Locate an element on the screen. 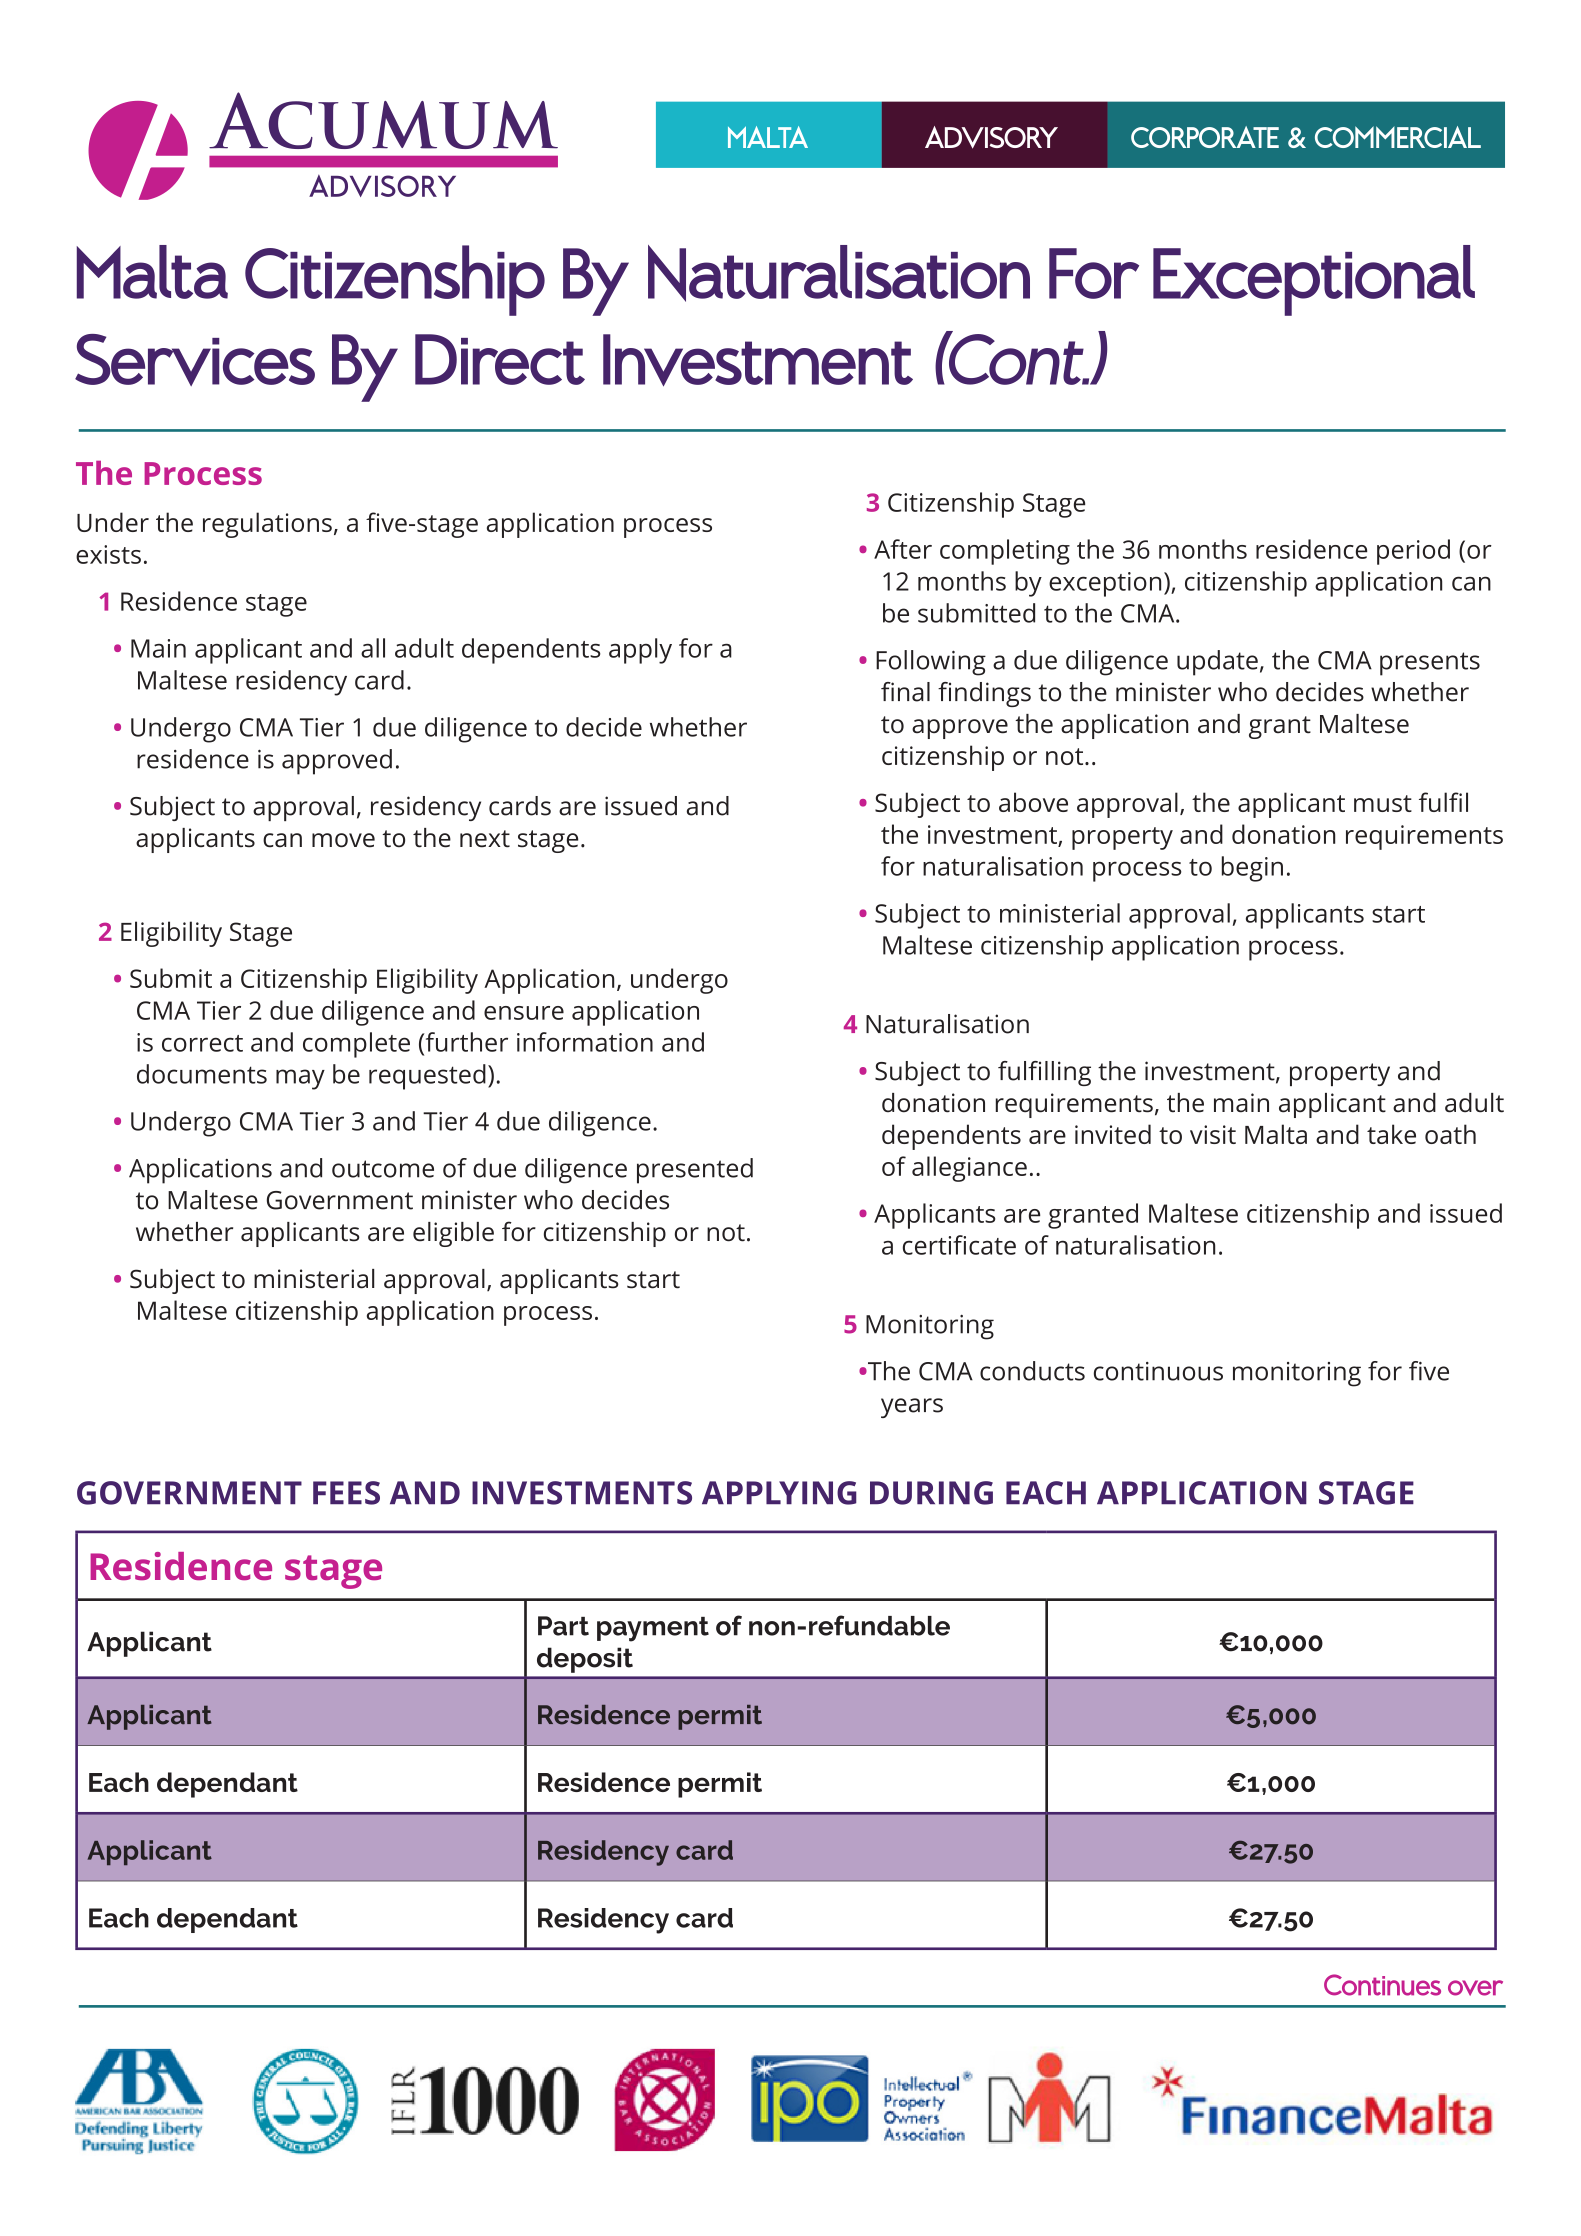  FEES is located at coordinates (346, 1493).
